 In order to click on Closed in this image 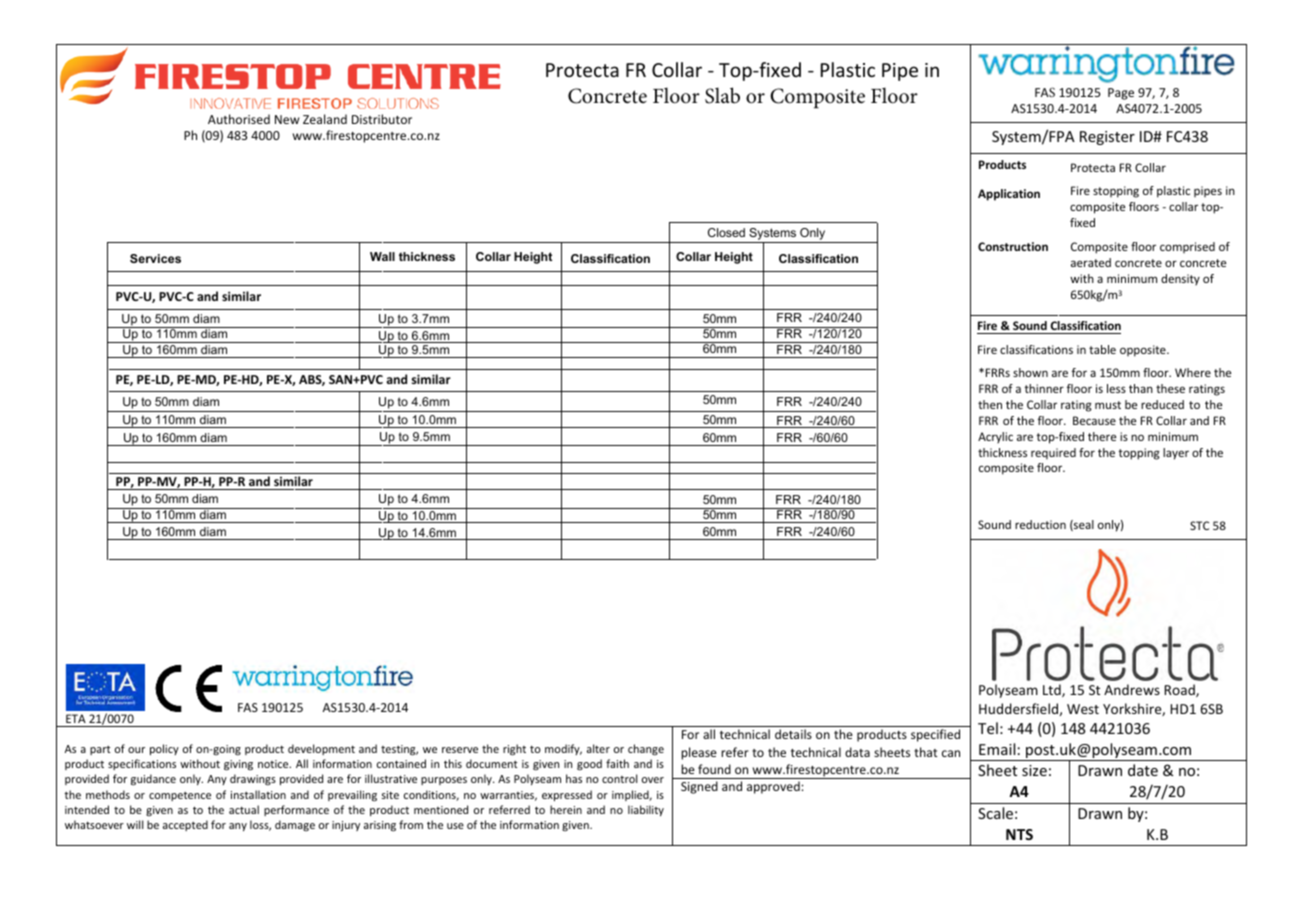, I will do `click(726, 232)`.
